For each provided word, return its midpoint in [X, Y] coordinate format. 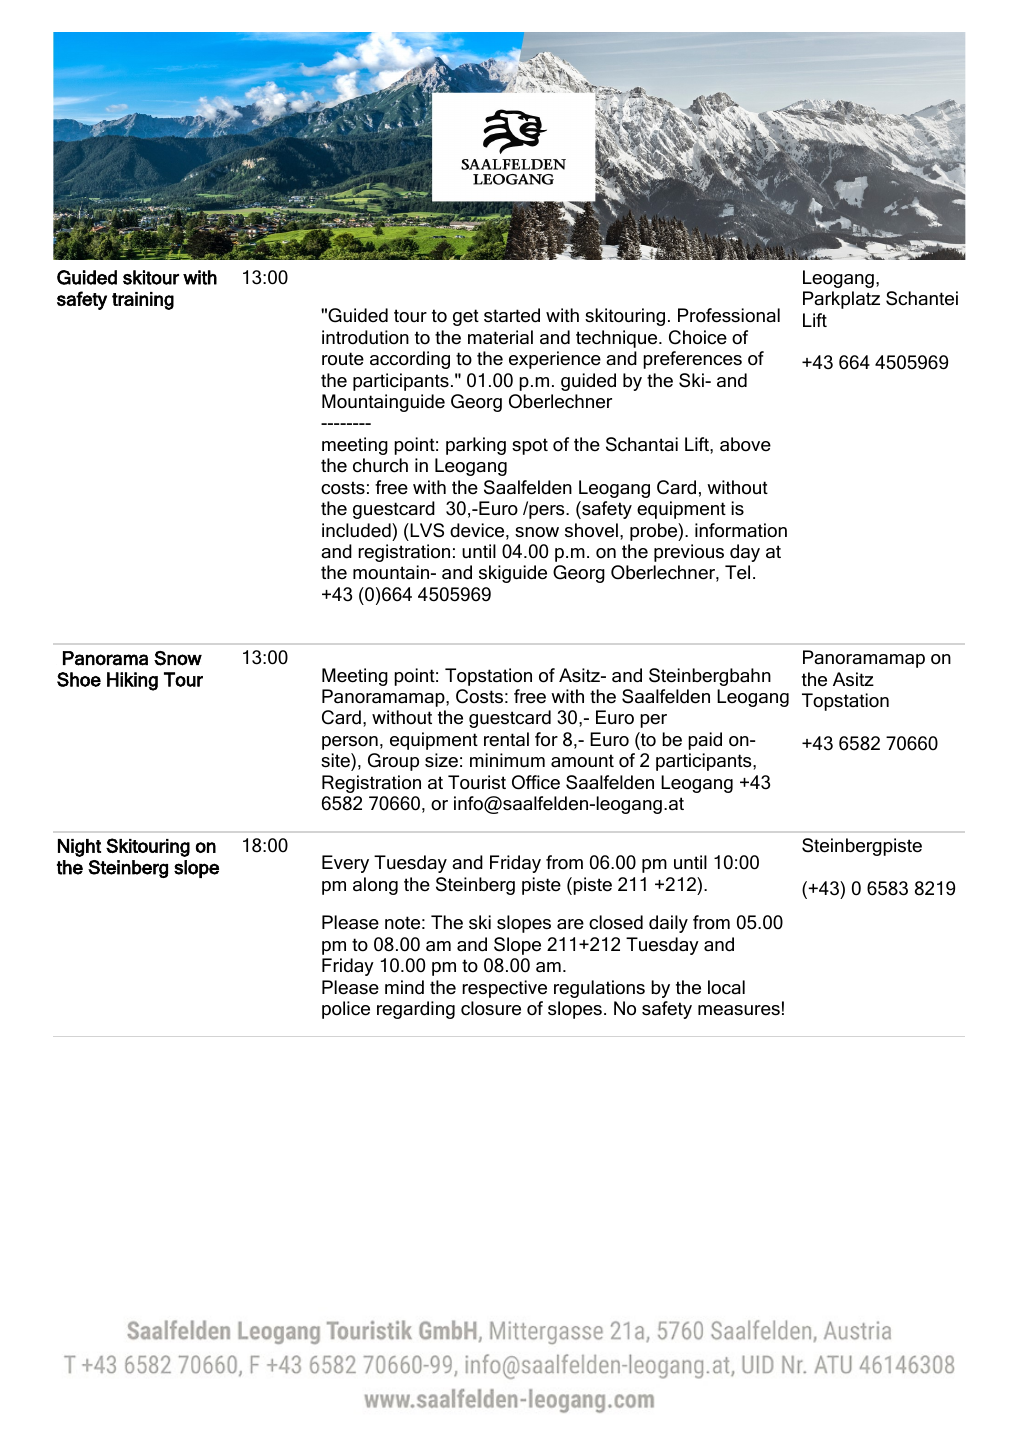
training [143, 301]
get [466, 317]
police [346, 1010]
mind [404, 987]
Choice [698, 337]
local [726, 987]
